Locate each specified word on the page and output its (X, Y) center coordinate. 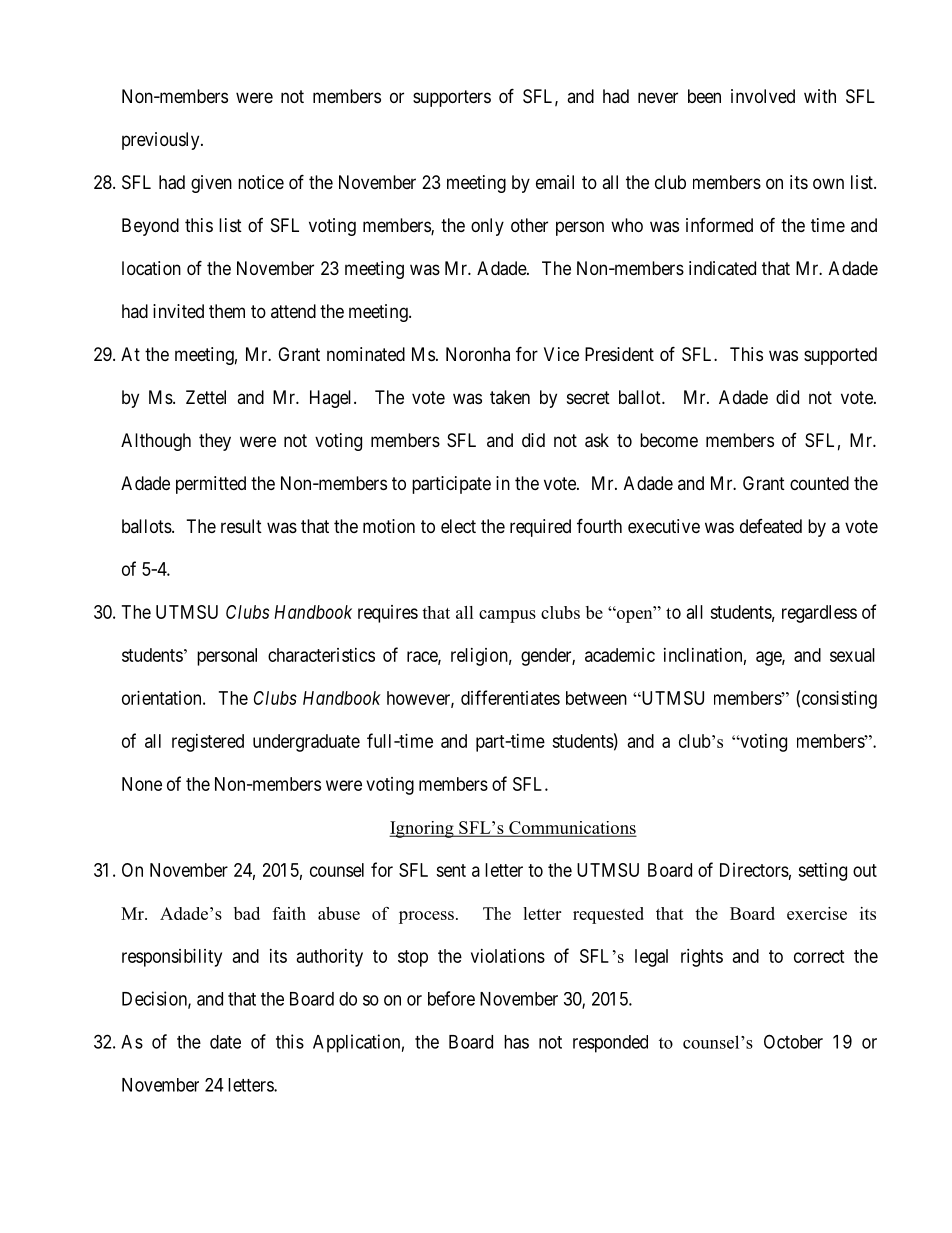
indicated (722, 268)
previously (162, 141)
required (540, 528)
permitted (211, 485)
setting (822, 872)
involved (763, 96)
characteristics (321, 655)
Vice (561, 354)
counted (819, 483)
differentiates (510, 697)
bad (247, 913)
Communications (571, 828)
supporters (452, 98)
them (227, 311)
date (225, 1042)
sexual (852, 655)
